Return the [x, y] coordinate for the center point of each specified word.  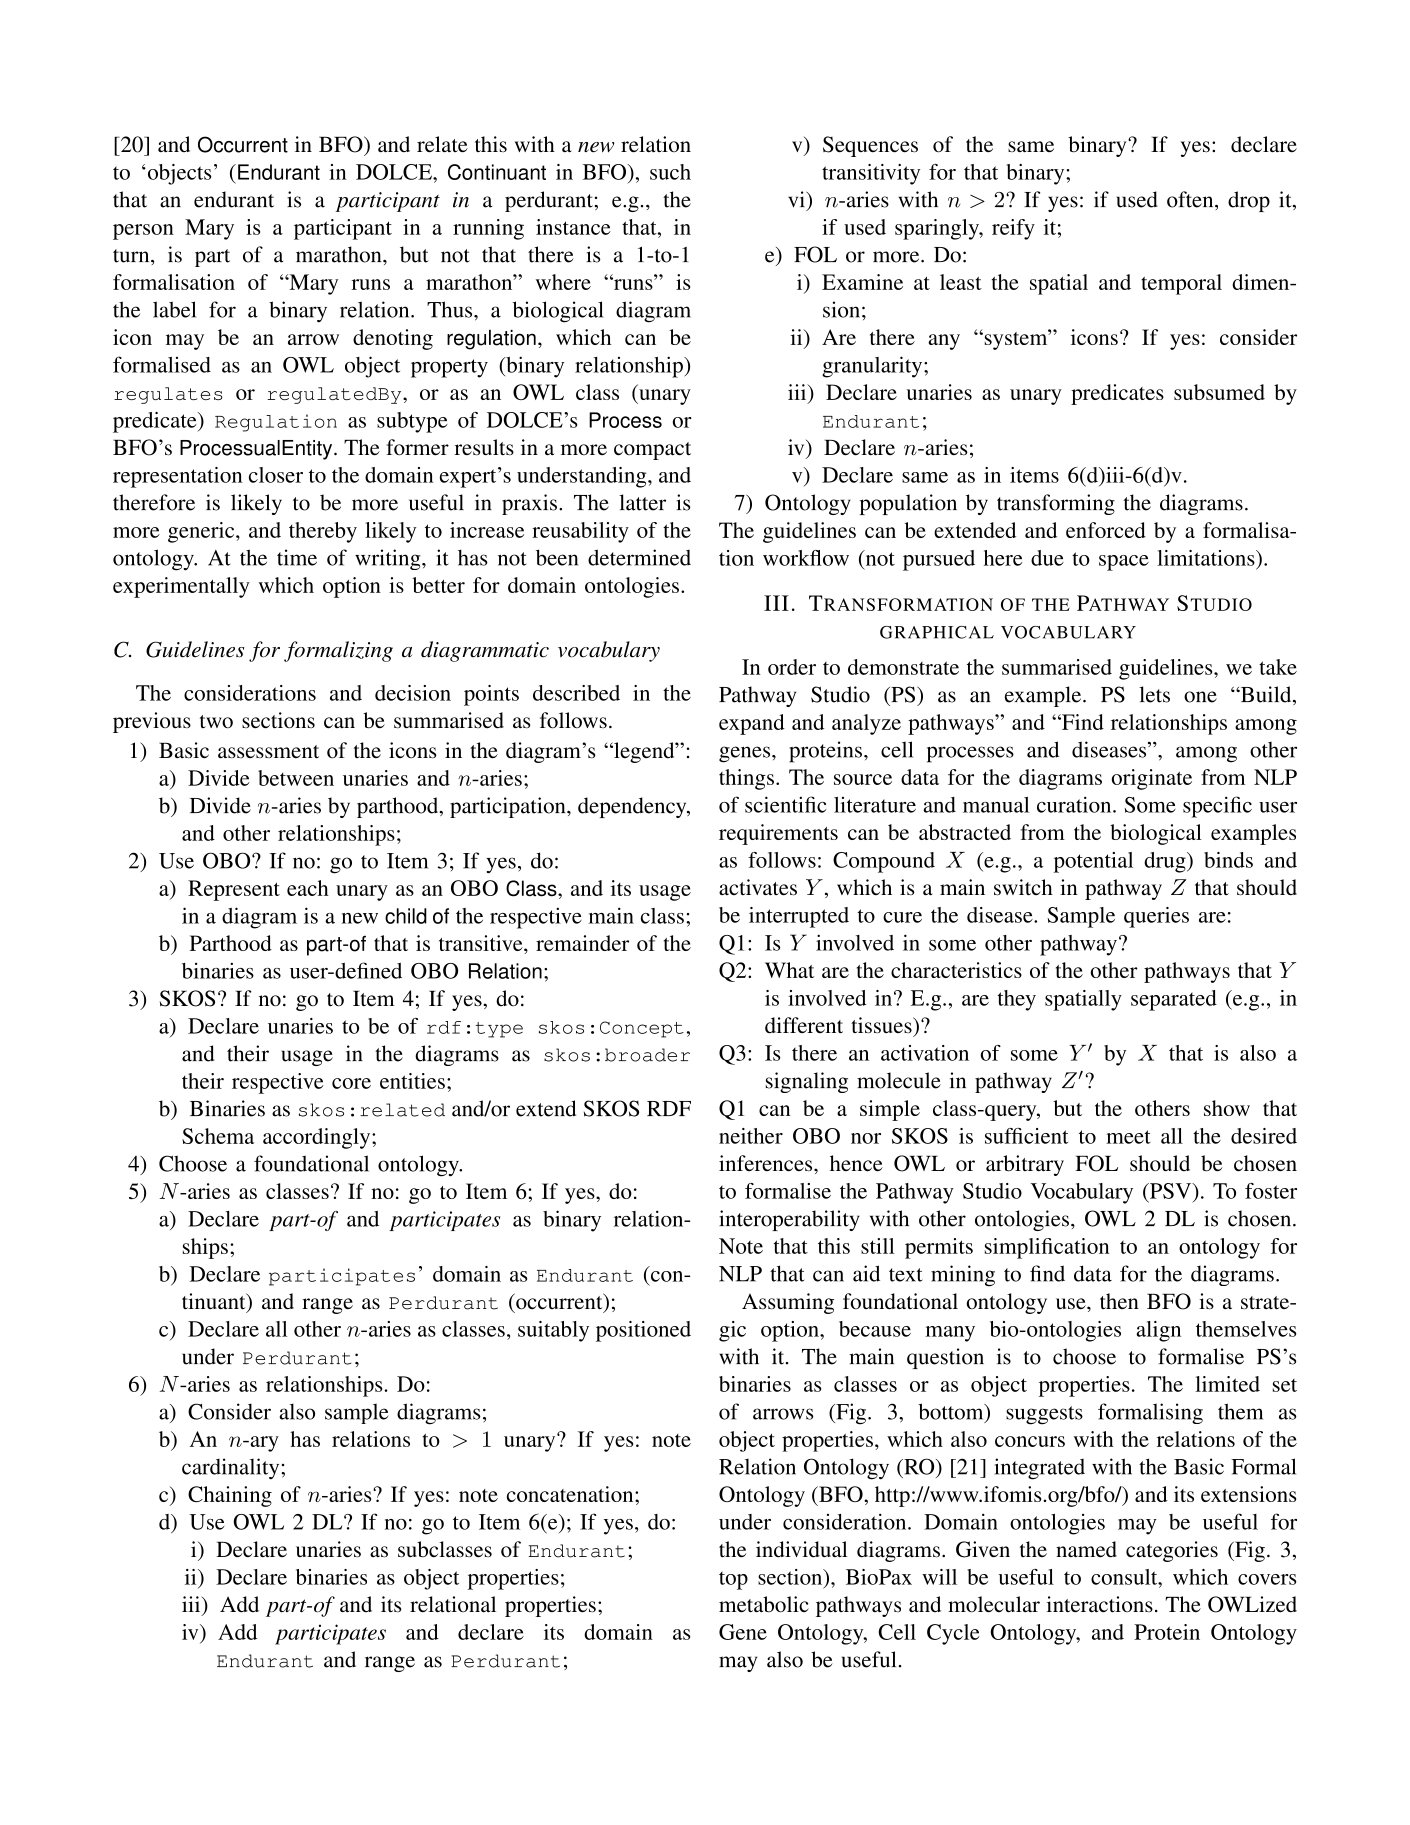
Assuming [788, 1303]
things [746, 779]
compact [652, 451]
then [1119, 1301]
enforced [1106, 530]
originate [1152, 779]
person [143, 232]
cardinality [232, 1469]
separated [1174, 1000]
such [670, 172]
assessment [268, 752]
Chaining [230, 1496]
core [351, 1083]
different [804, 1025]
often [1191, 199]
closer [276, 475]
